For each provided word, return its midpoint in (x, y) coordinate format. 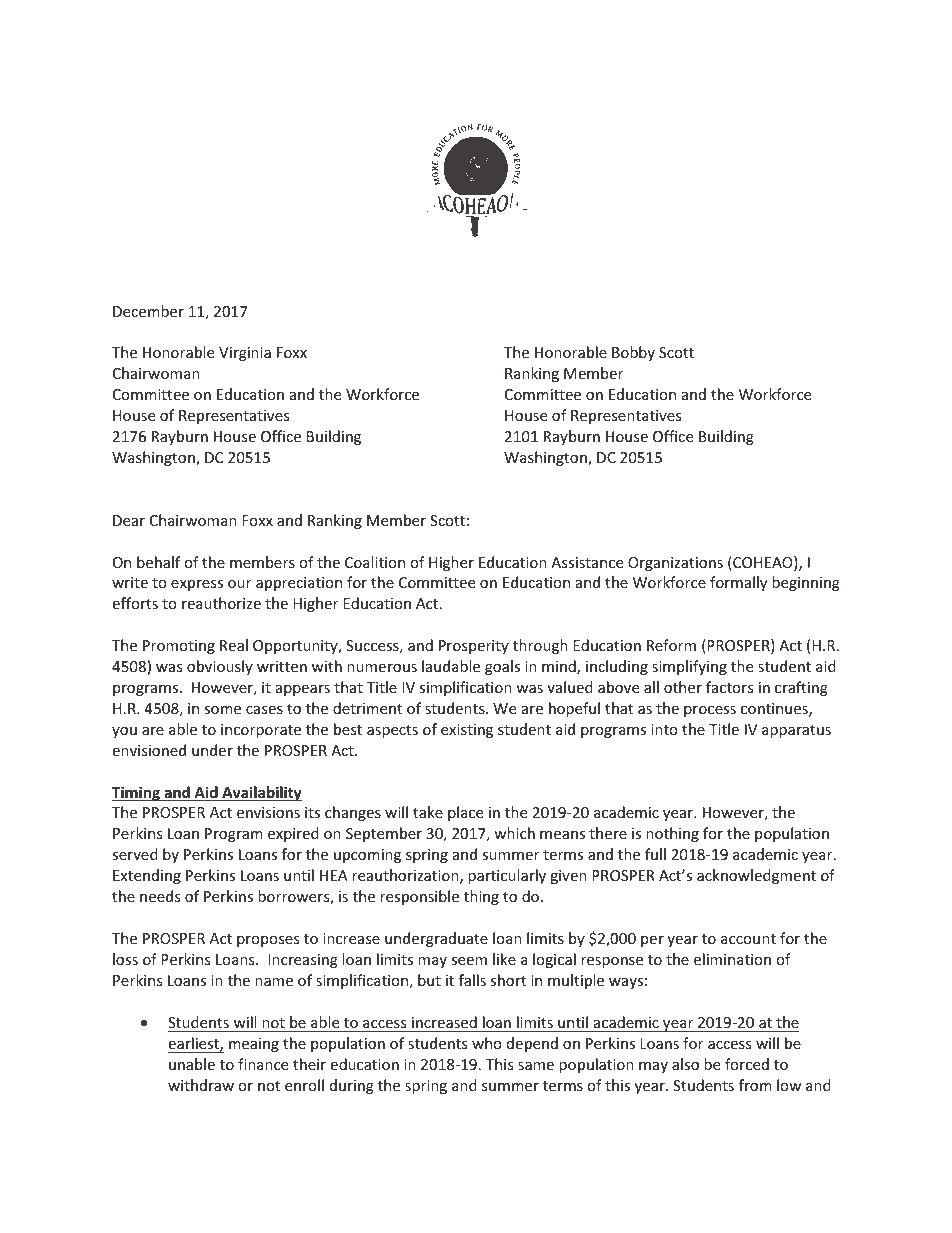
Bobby (633, 353)
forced (747, 1064)
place (465, 813)
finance (263, 1064)
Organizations (675, 564)
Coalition (375, 562)
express (197, 585)
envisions (268, 812)
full (655, 854)
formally (738, 583)
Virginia (245, 354)
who (487, 1043)
